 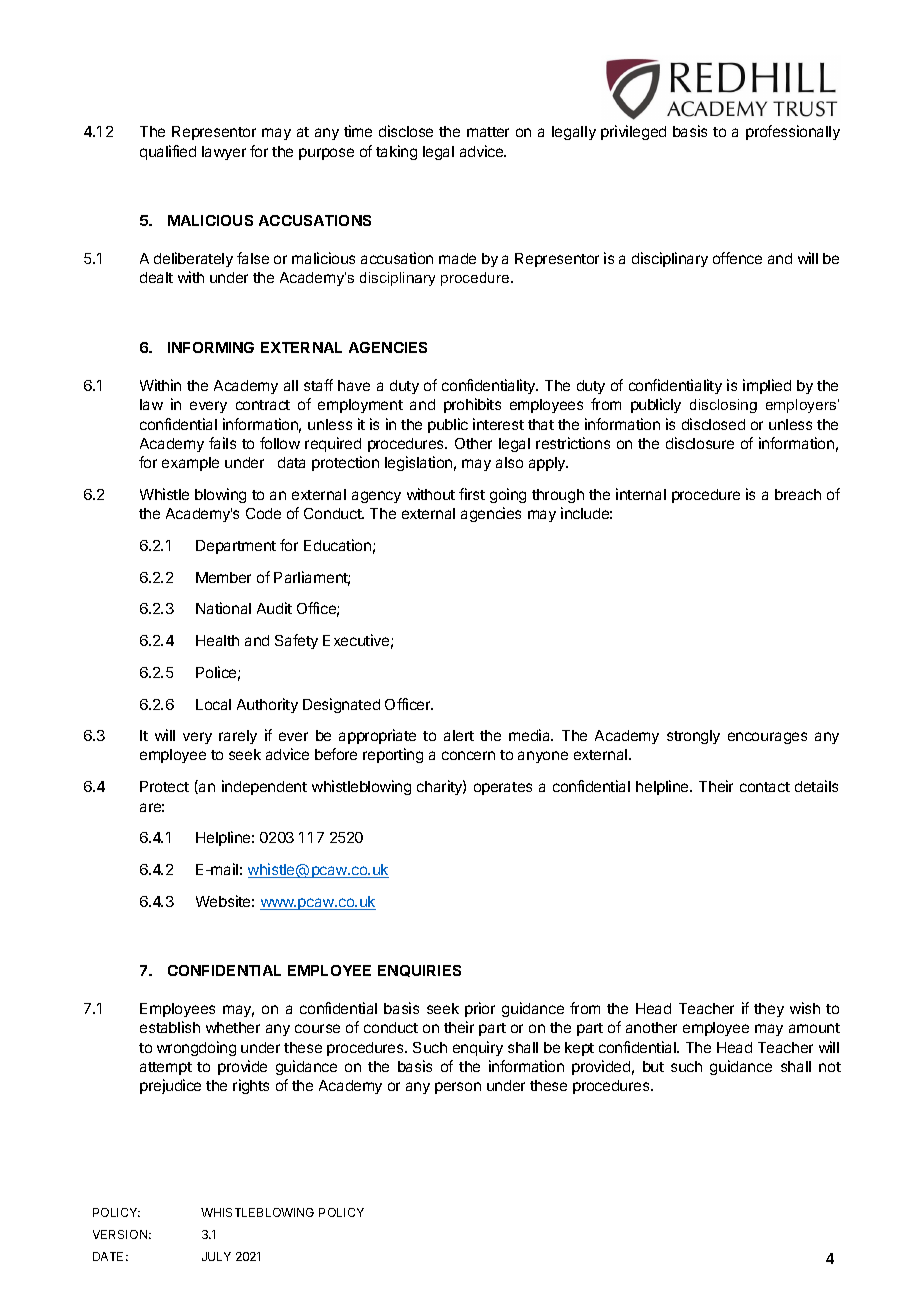 I want to click on prior, so click(x=480, y=1009).
